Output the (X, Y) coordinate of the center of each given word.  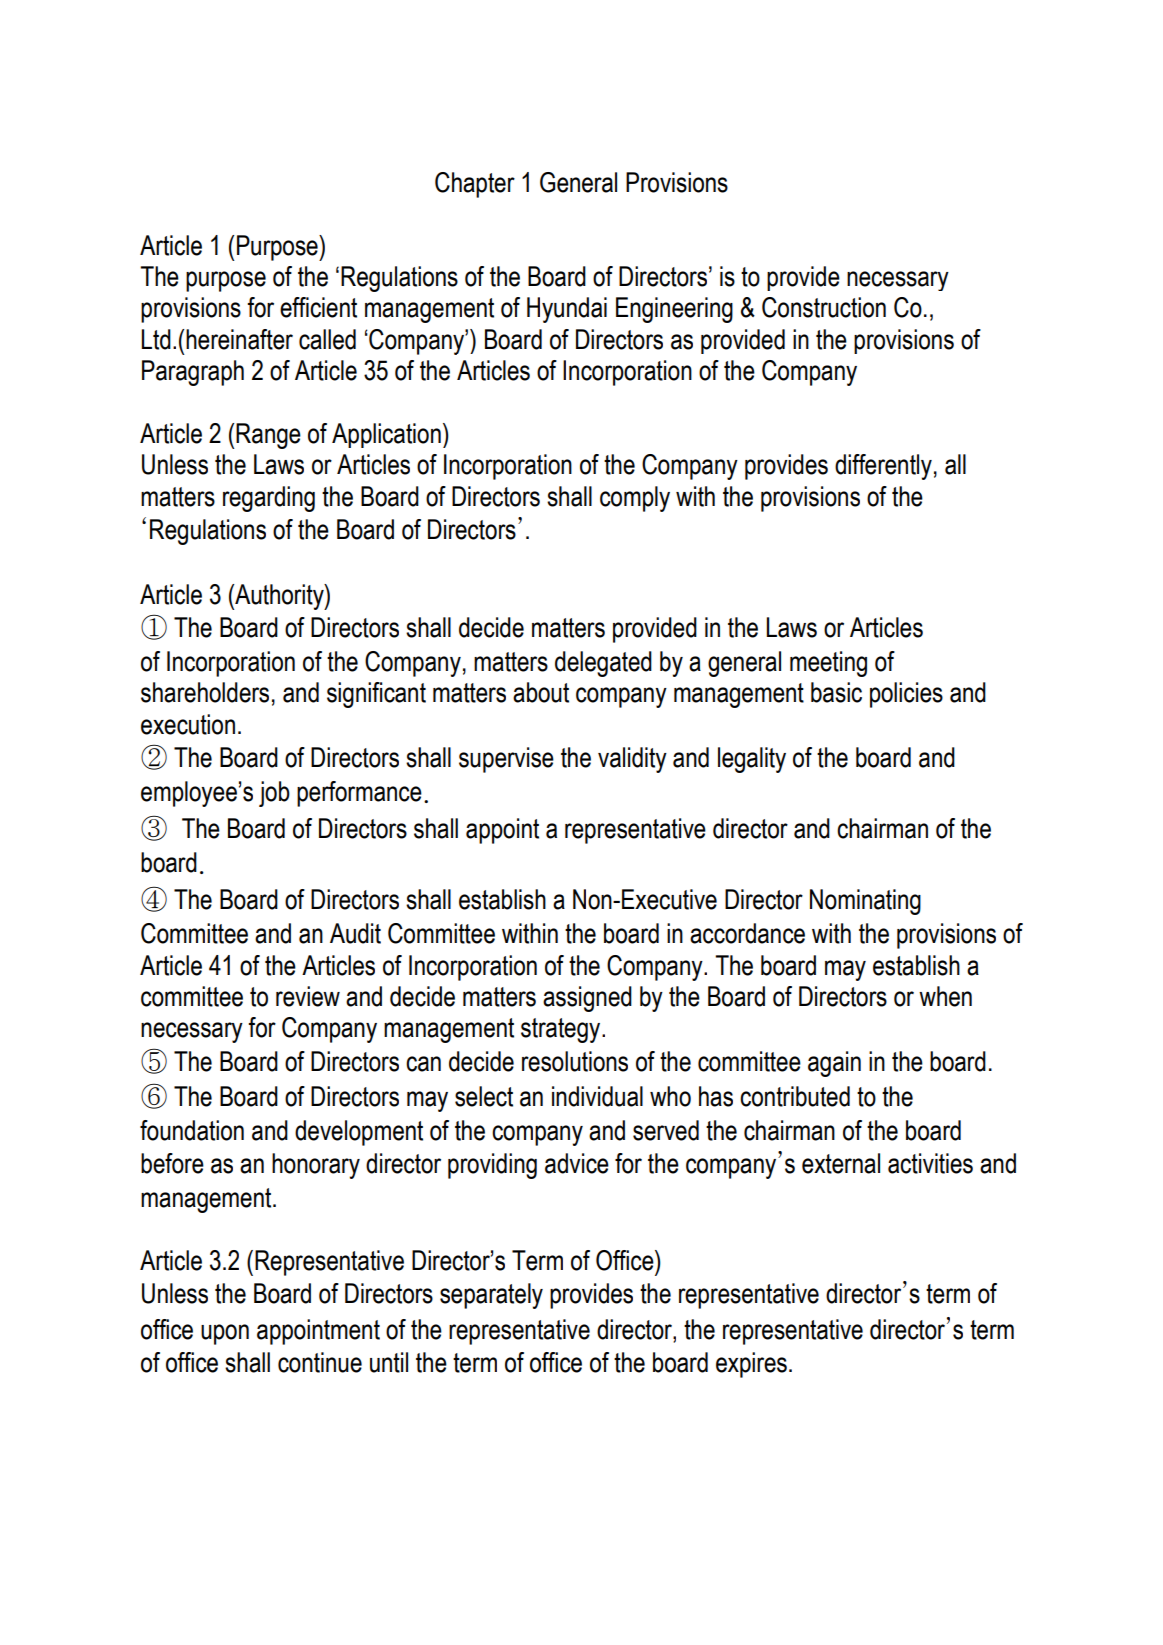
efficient (318, 307)
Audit (355, 933)
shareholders (205, 692)
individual (597, 1096)
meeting (828, 664)
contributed (795, 1096)
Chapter (475, 185)
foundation (192, 1130)
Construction (824, 307)
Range (268, 436)
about (541, 692)
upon (225, 1334)
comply (635, 499)
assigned (587, 999)
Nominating (865, 902)
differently (883, 467)
